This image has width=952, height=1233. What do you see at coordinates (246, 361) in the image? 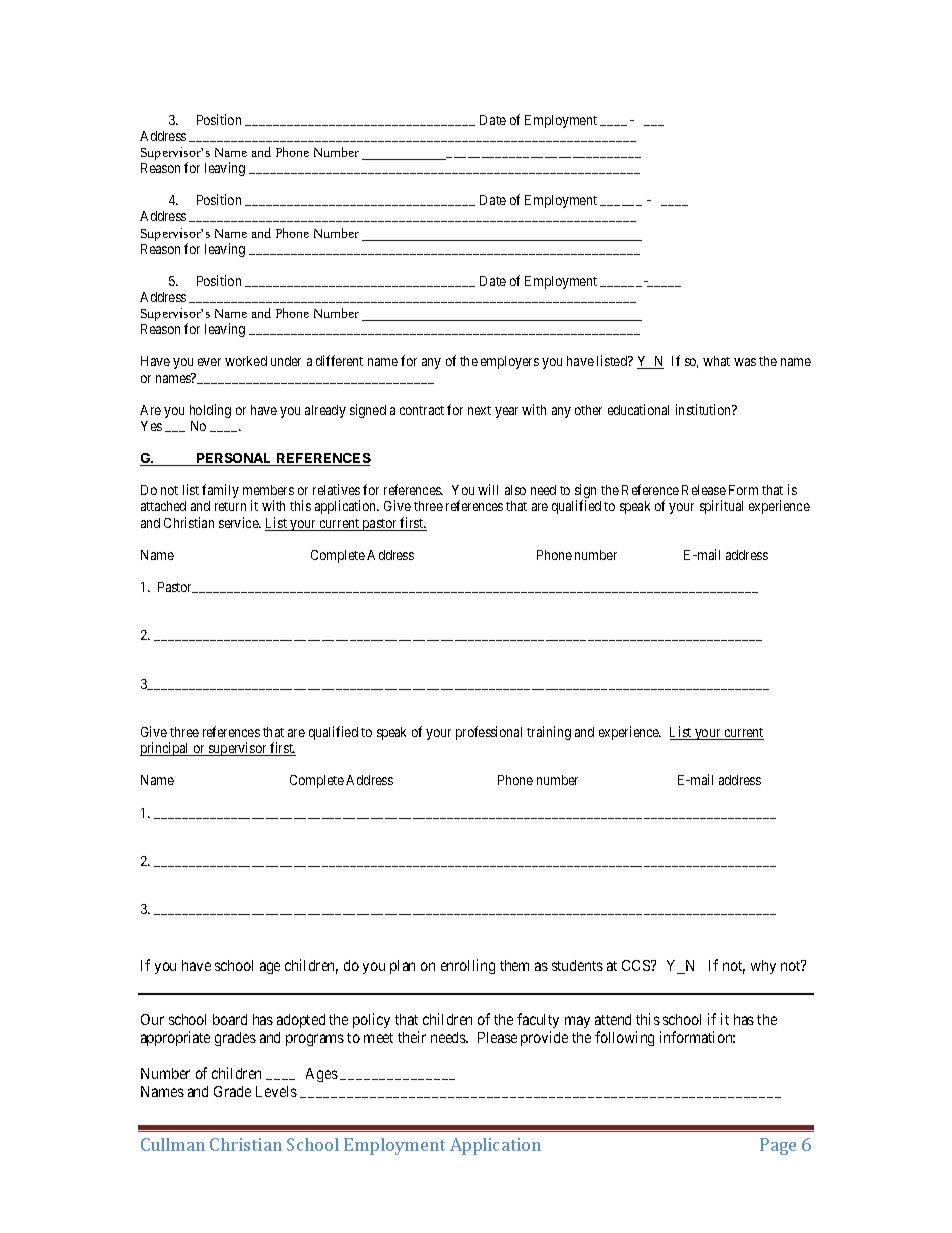
I see `worked` at bounding box center [246, 361].
